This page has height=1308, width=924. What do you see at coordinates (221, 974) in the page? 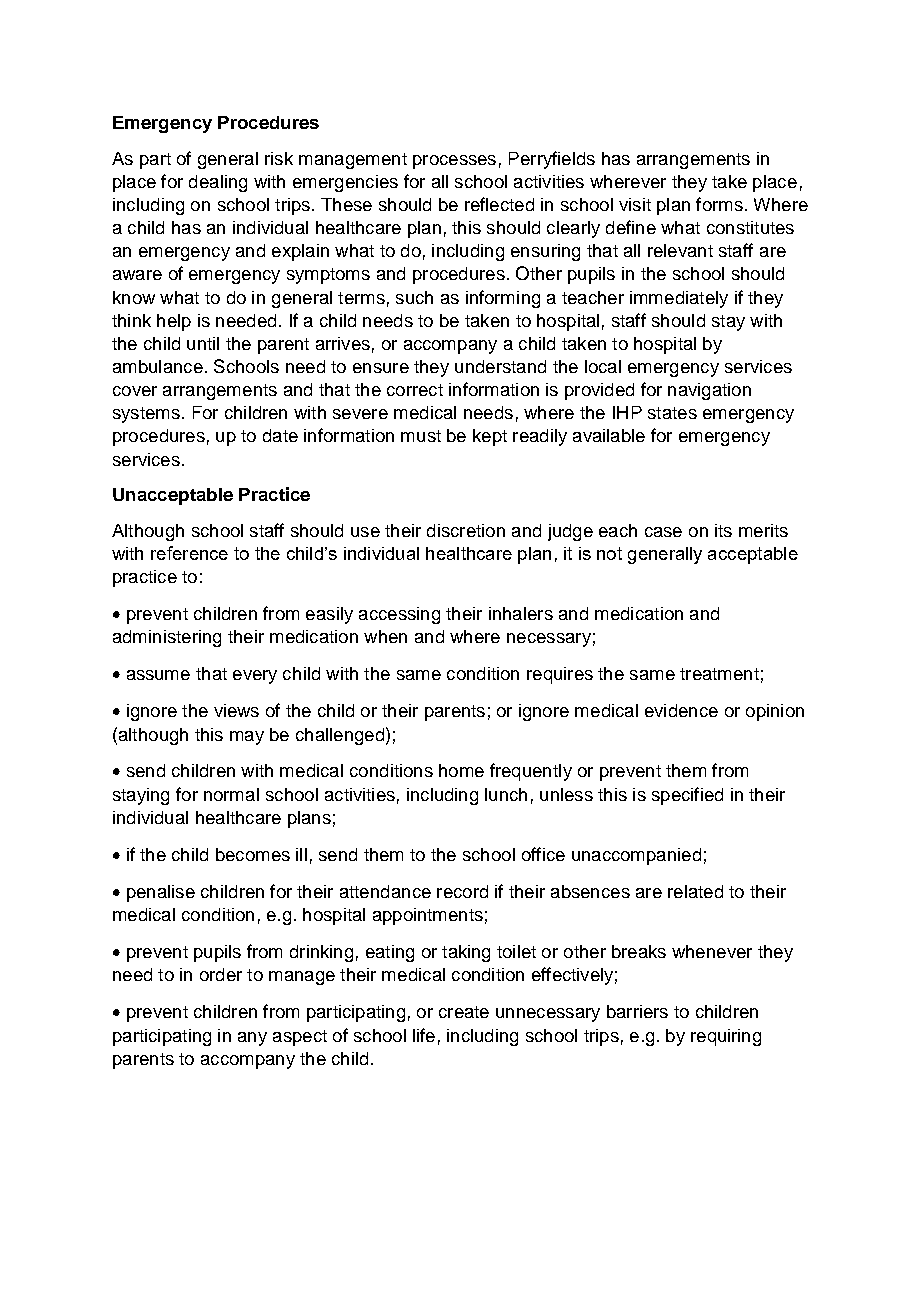
I see `order` at bounding box center [221, 974].
